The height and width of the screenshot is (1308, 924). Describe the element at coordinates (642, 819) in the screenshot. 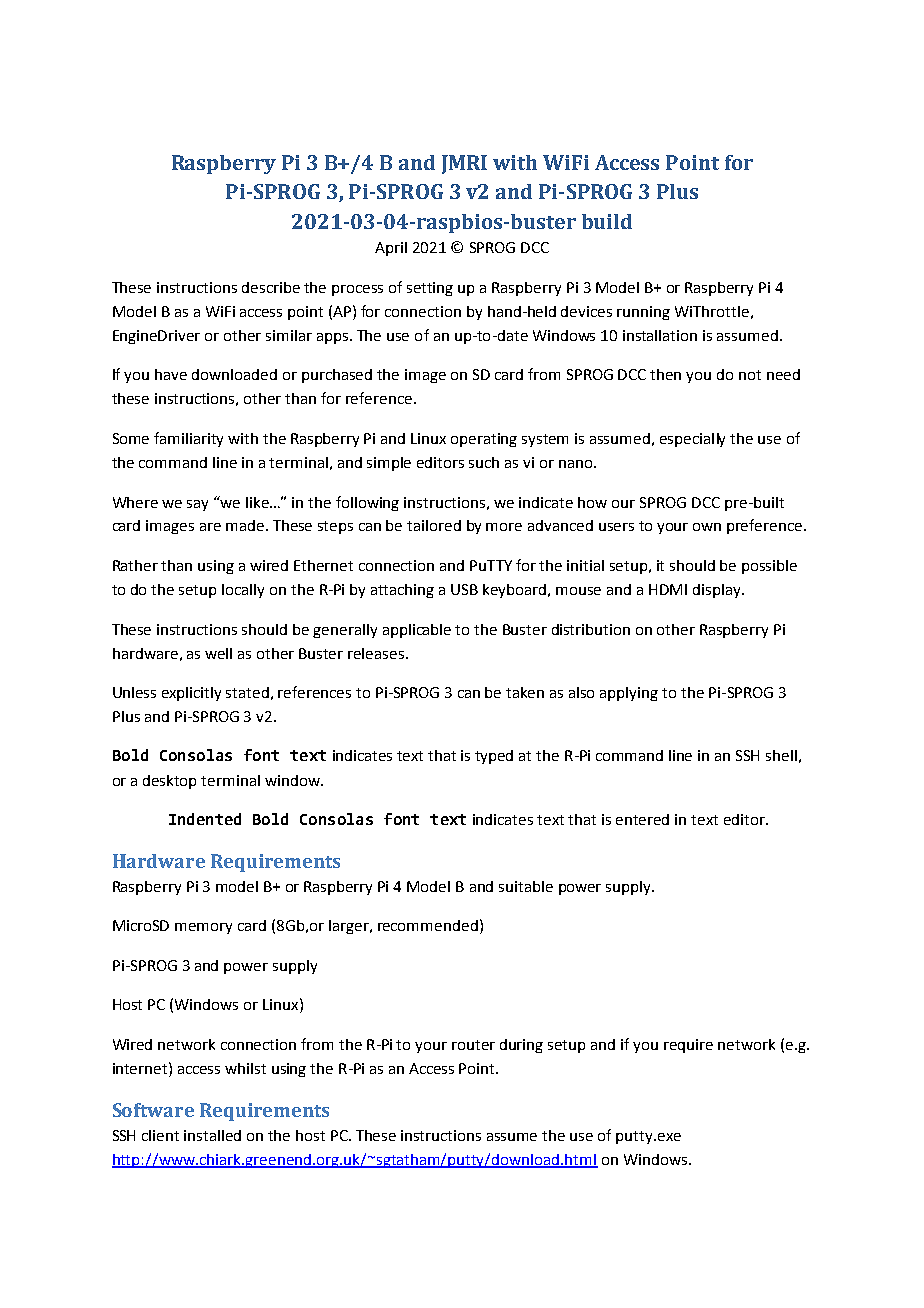

I see `entered` at that location.
